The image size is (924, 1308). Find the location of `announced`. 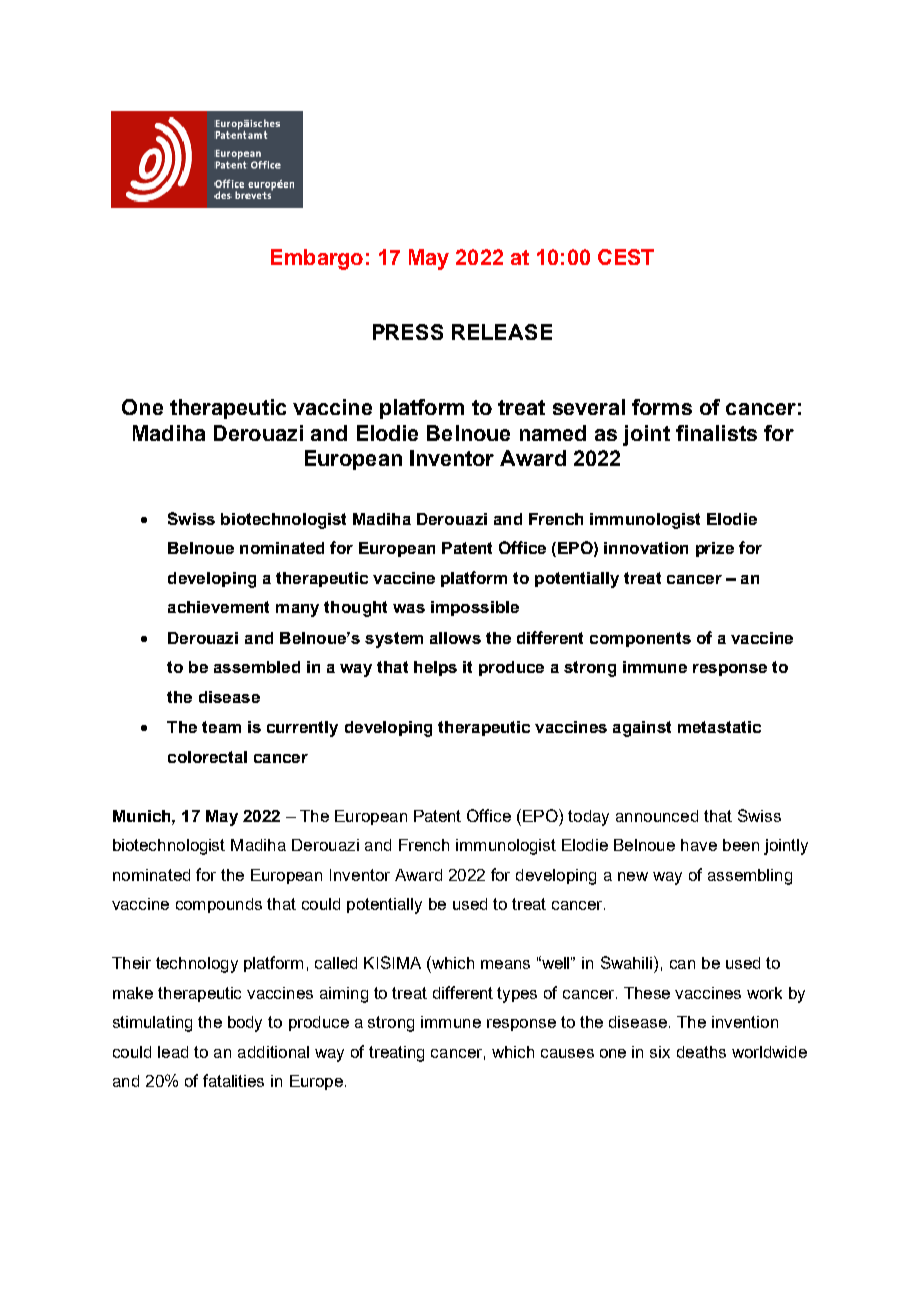

announced is located at coordinates (657, 816).
